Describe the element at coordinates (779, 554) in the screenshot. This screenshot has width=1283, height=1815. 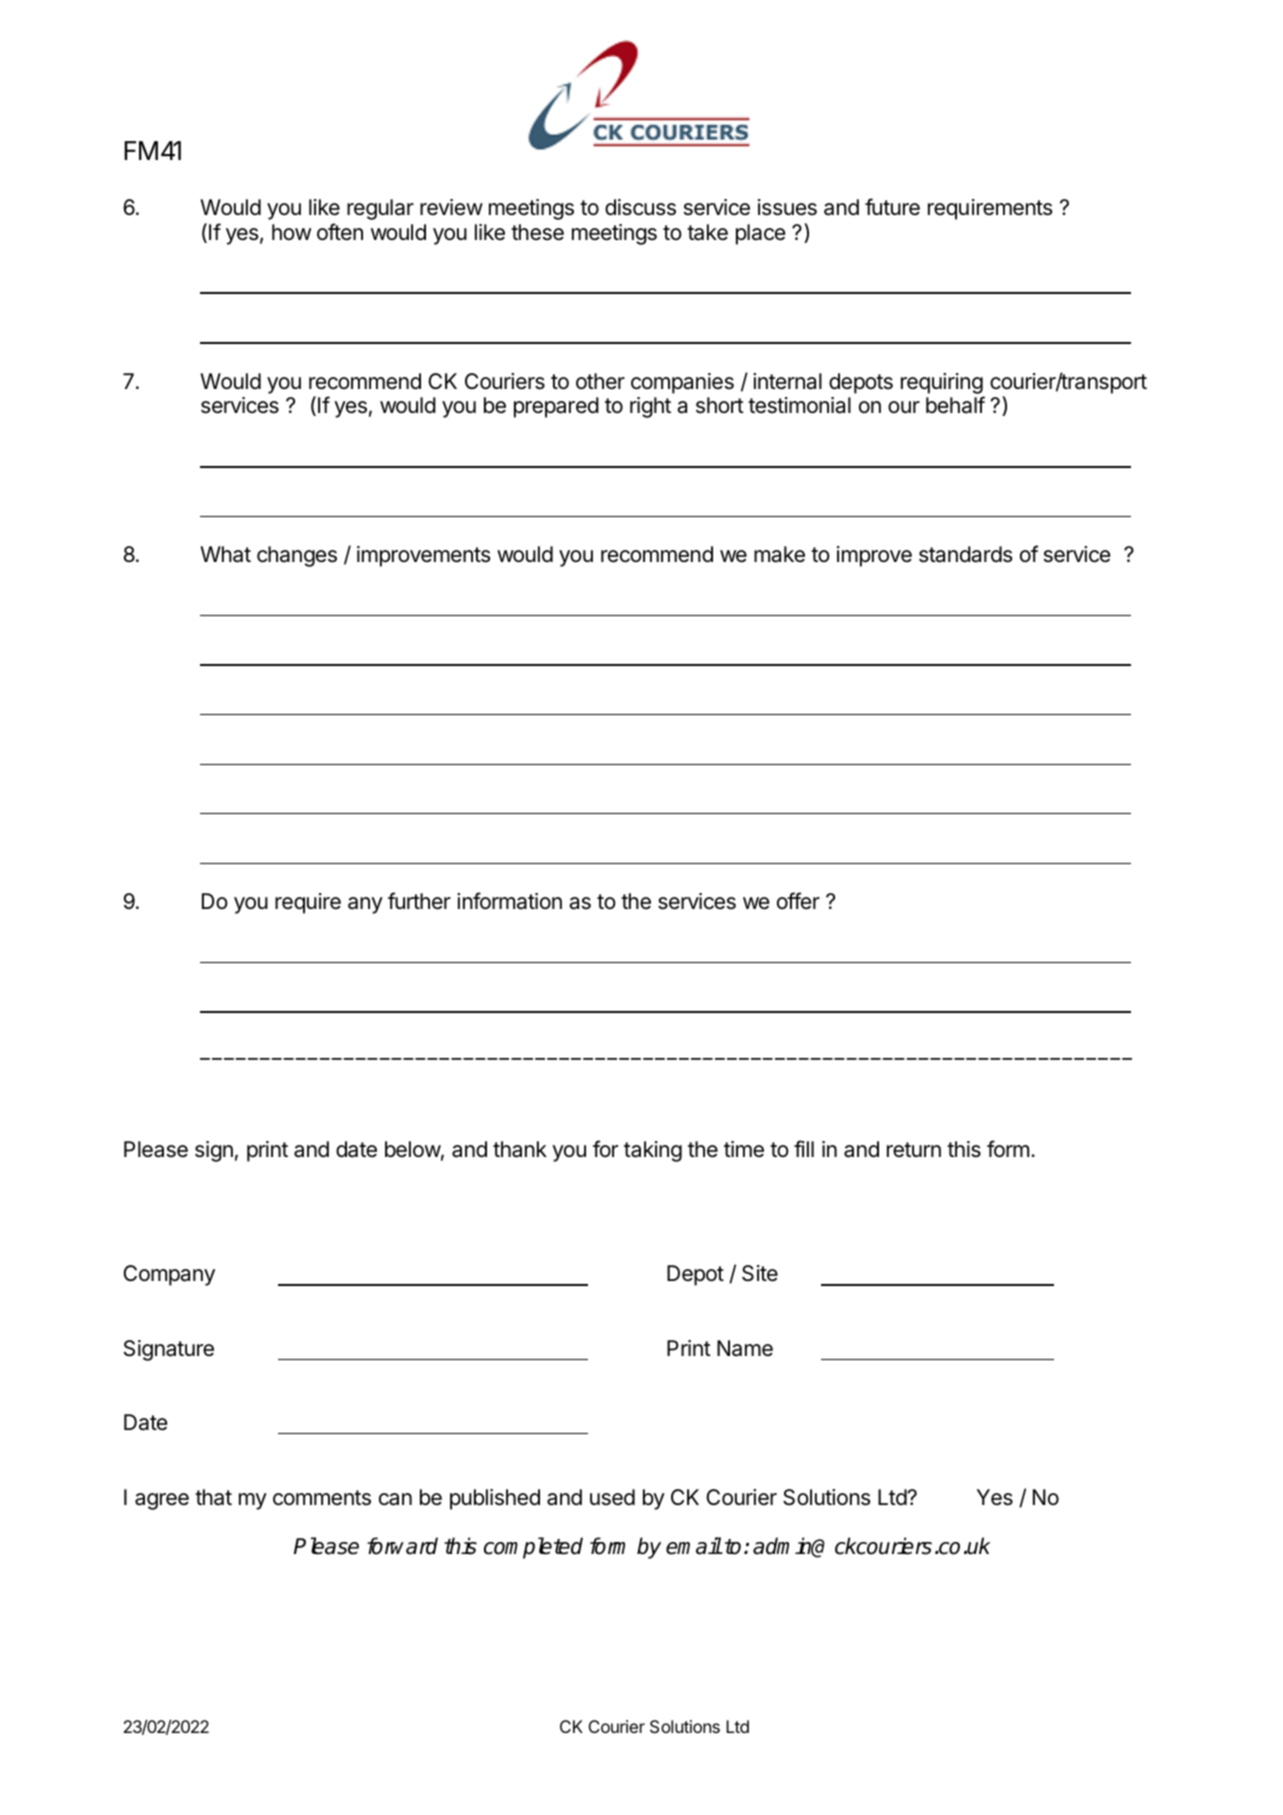
I see `make` at that location.
